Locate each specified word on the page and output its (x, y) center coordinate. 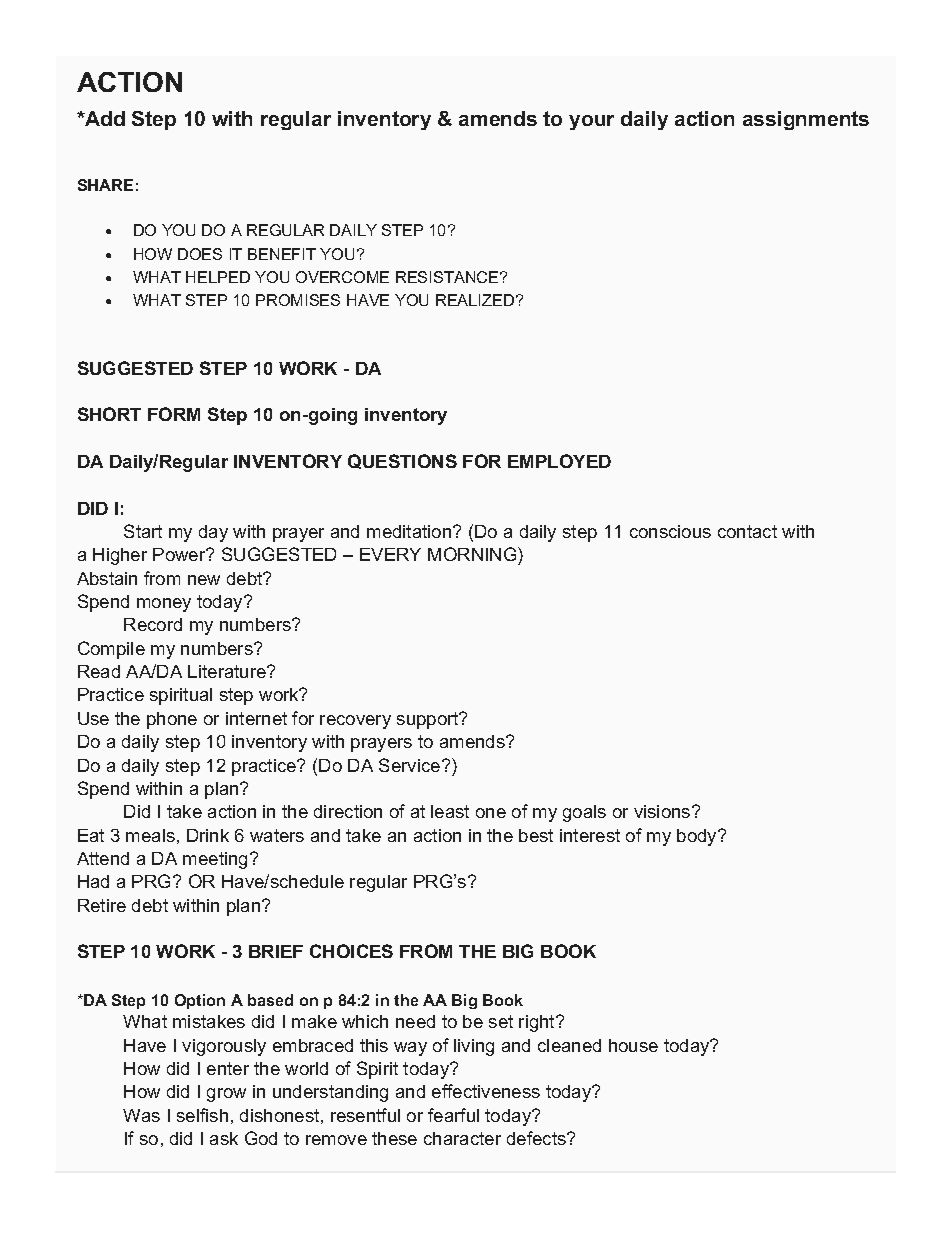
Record (153, 624)
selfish (202, 1115)
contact (747, 531)
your (591, 122)
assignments (806, 120)
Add (104, 118)
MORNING (473, 556)
